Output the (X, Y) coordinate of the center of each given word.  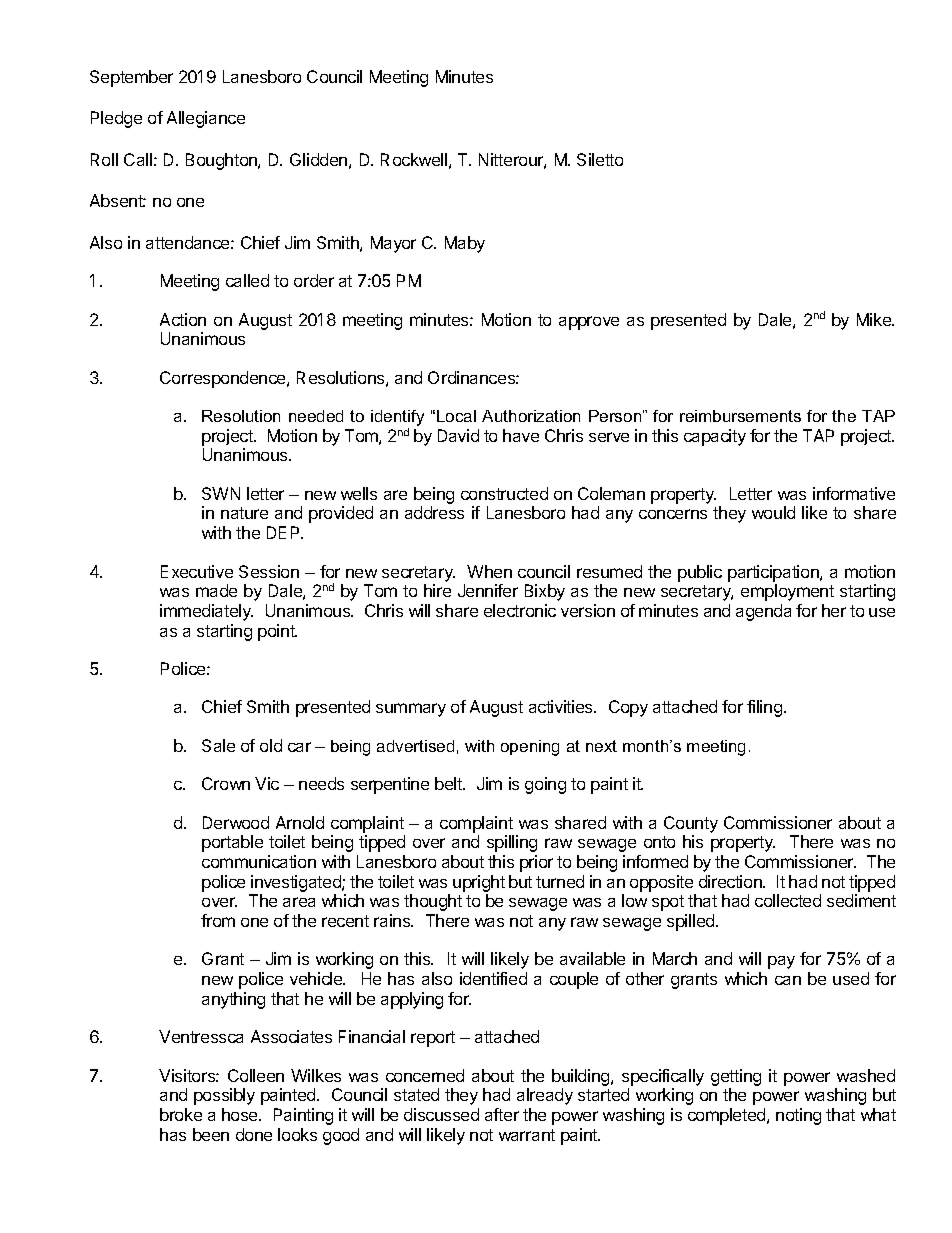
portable (232, 843)
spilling (512, 843)
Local (456, 416)
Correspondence (224, 379)
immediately (206, 612)
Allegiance (206, 119)
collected (788, 900)
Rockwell (414, 159)
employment (787, 592)
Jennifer (488, 590)
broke (181, 1114)
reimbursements (740, 416)
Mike (875, 319)
